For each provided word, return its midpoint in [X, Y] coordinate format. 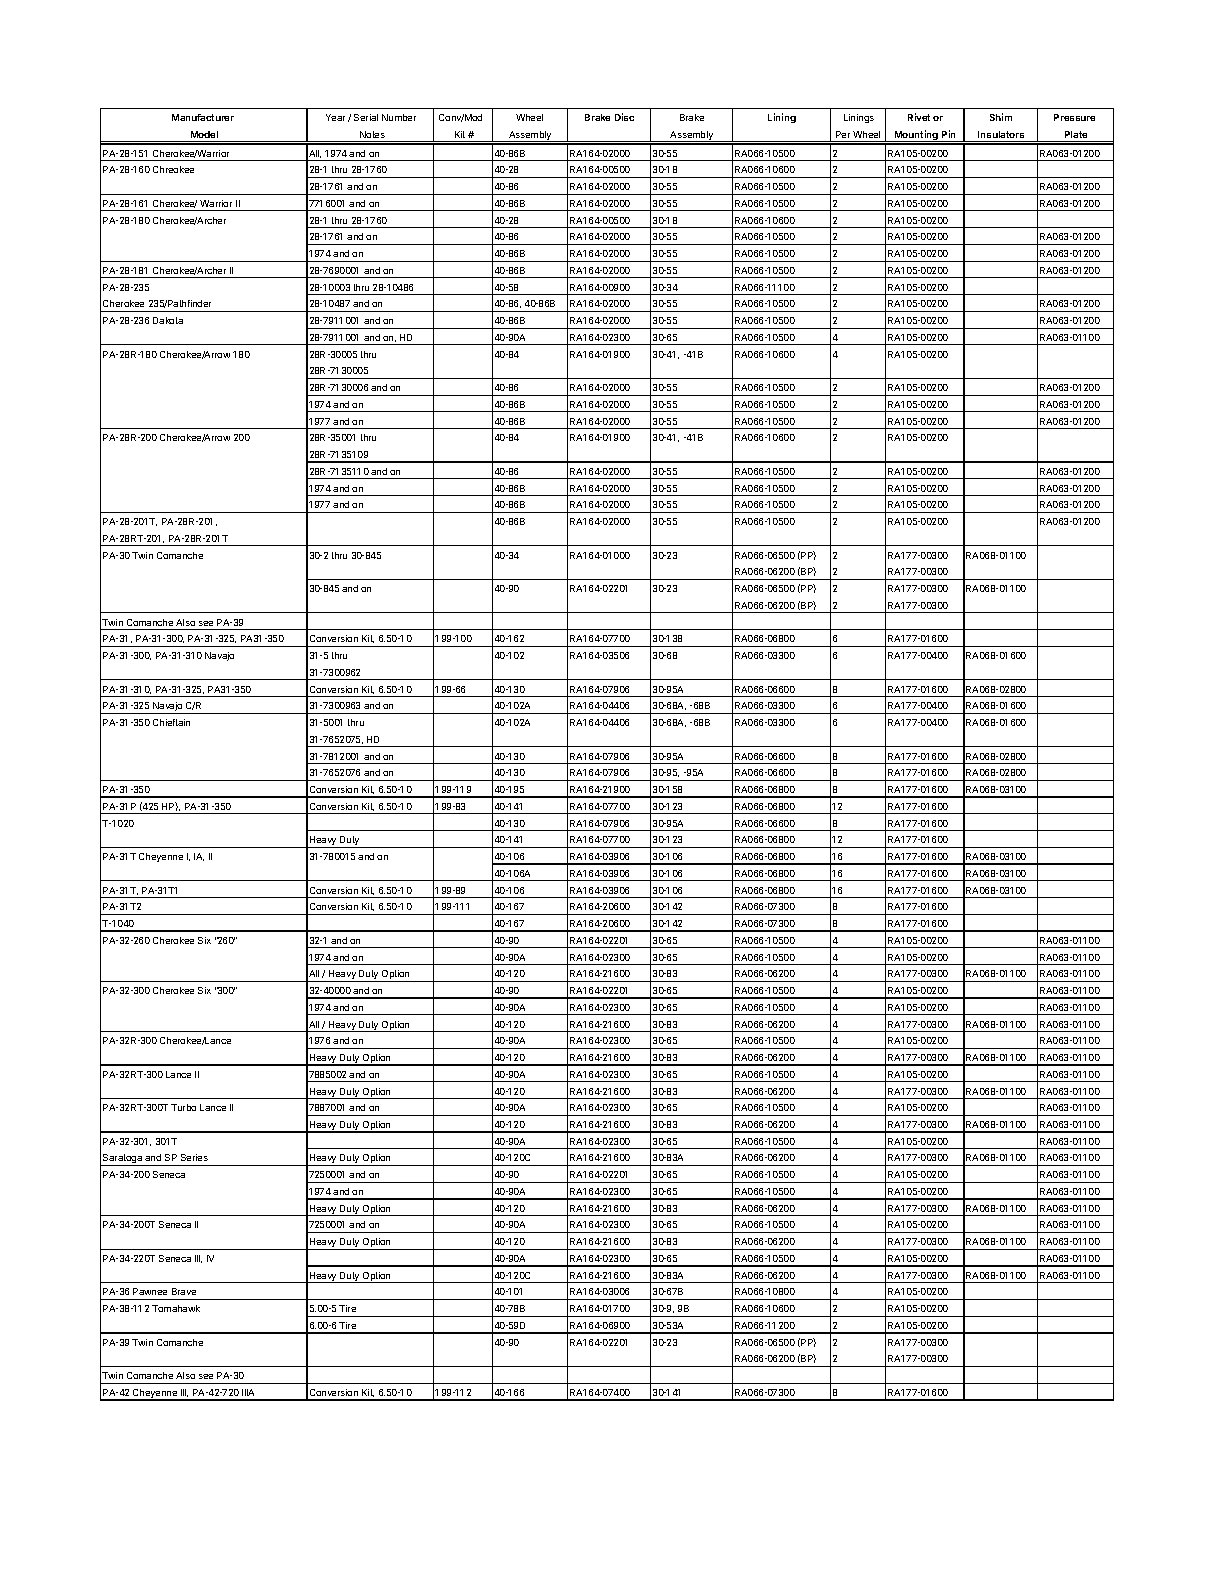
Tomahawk [176, 1308]
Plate [1076, 134]
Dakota [168, 320]
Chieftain [171, 722]
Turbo [183, 1107]
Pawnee [150, 1291]
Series [194, 1157]
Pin [948, 134]
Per [843, 134]
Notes [372, 134]
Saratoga [123, 1160]
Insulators [1001, 134]
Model [204, 134]
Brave [184, 1291]
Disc [624, 117]
